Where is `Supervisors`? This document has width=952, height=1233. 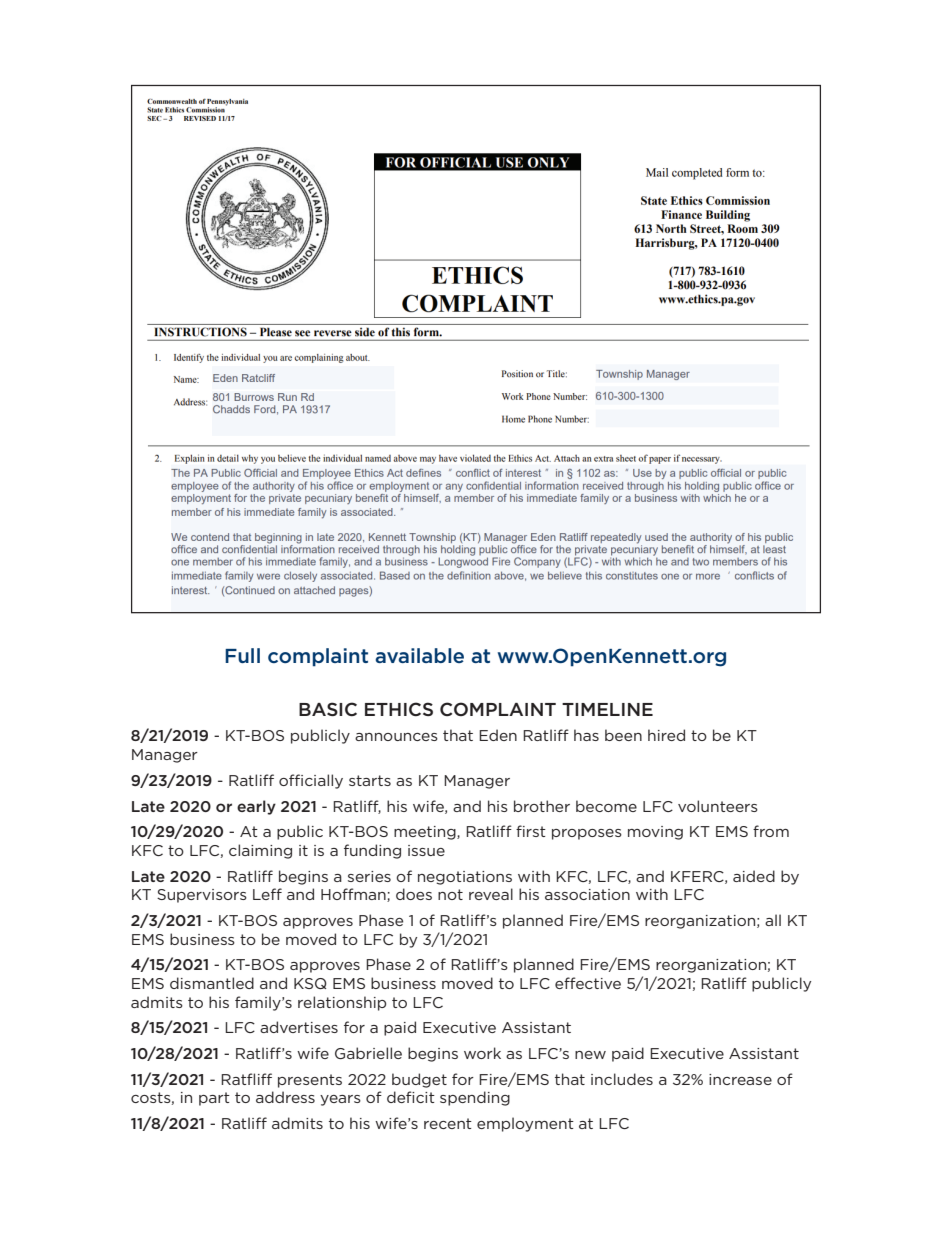 Supervisors is located at coordinates (202, 896).
